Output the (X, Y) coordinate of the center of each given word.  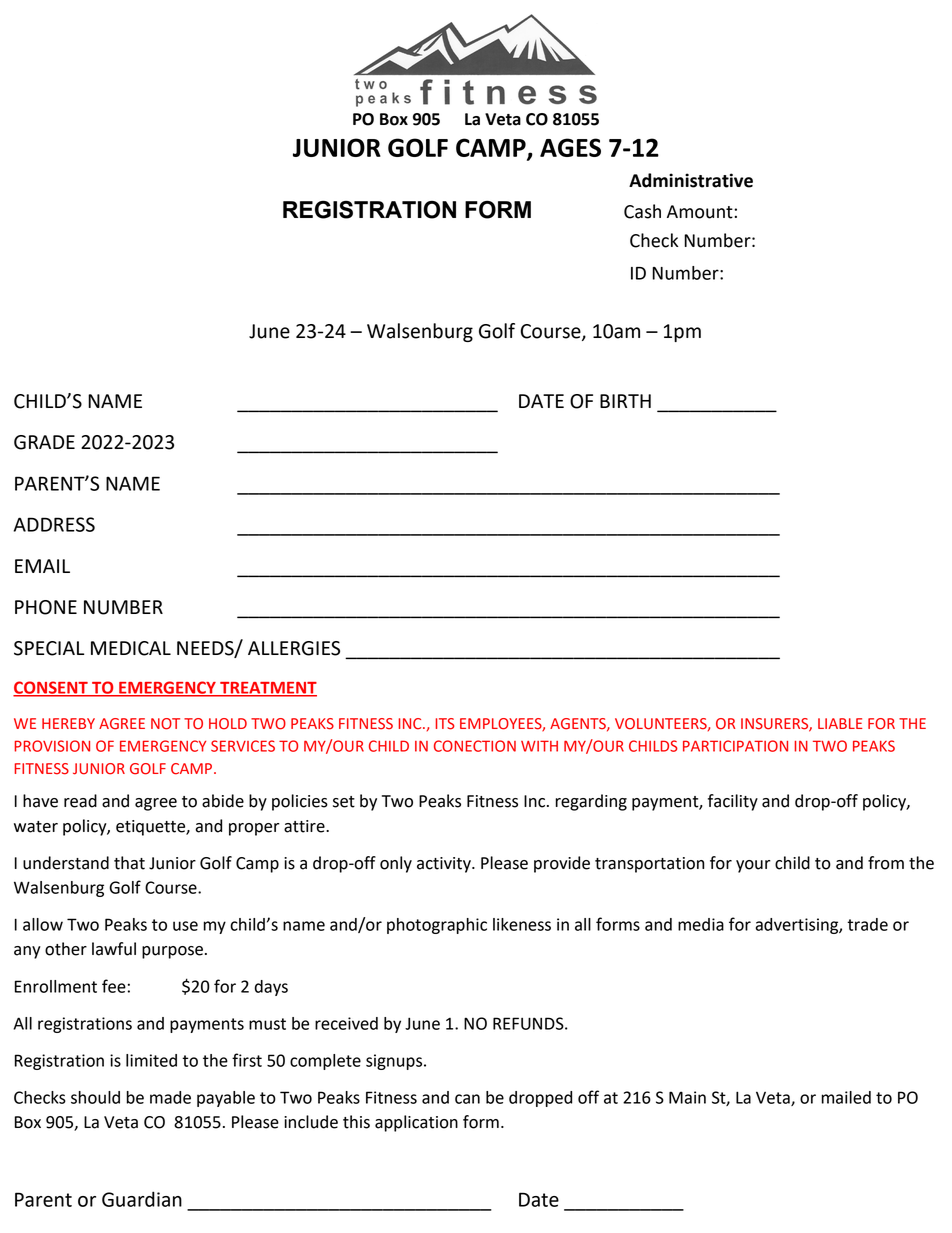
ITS (445, 724)
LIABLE (840, 723)
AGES (570, 147)
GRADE (44, 442)
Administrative (691, 180)
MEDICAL (131, 648)
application (416, 1123)
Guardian (142, 1199)
